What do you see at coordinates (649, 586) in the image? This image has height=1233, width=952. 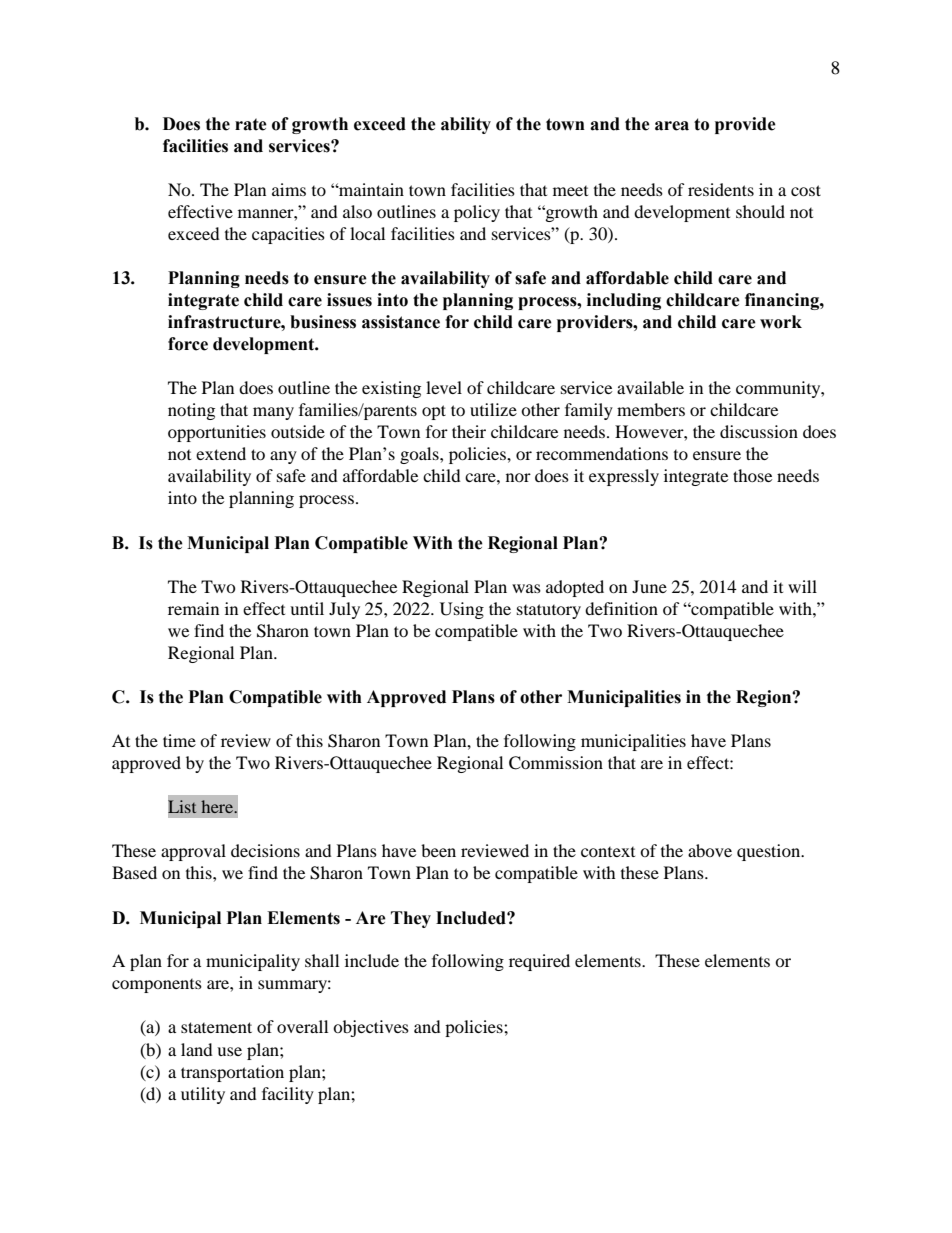 I see `June` at bounding box center [649, 586].
